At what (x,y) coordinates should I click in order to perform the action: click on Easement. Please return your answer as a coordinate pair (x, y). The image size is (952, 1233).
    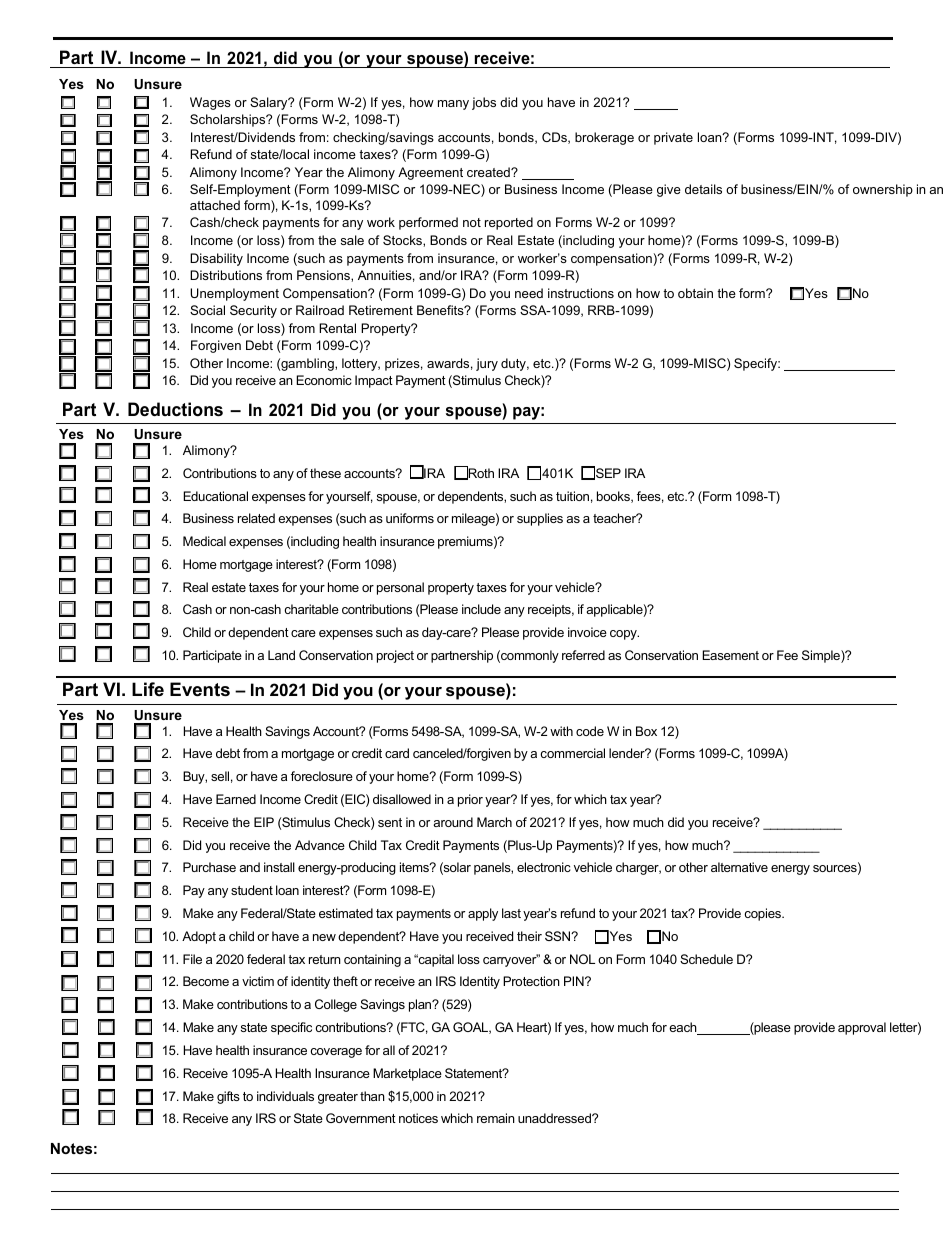
    Looking at the image, I should click on (730, 655).
